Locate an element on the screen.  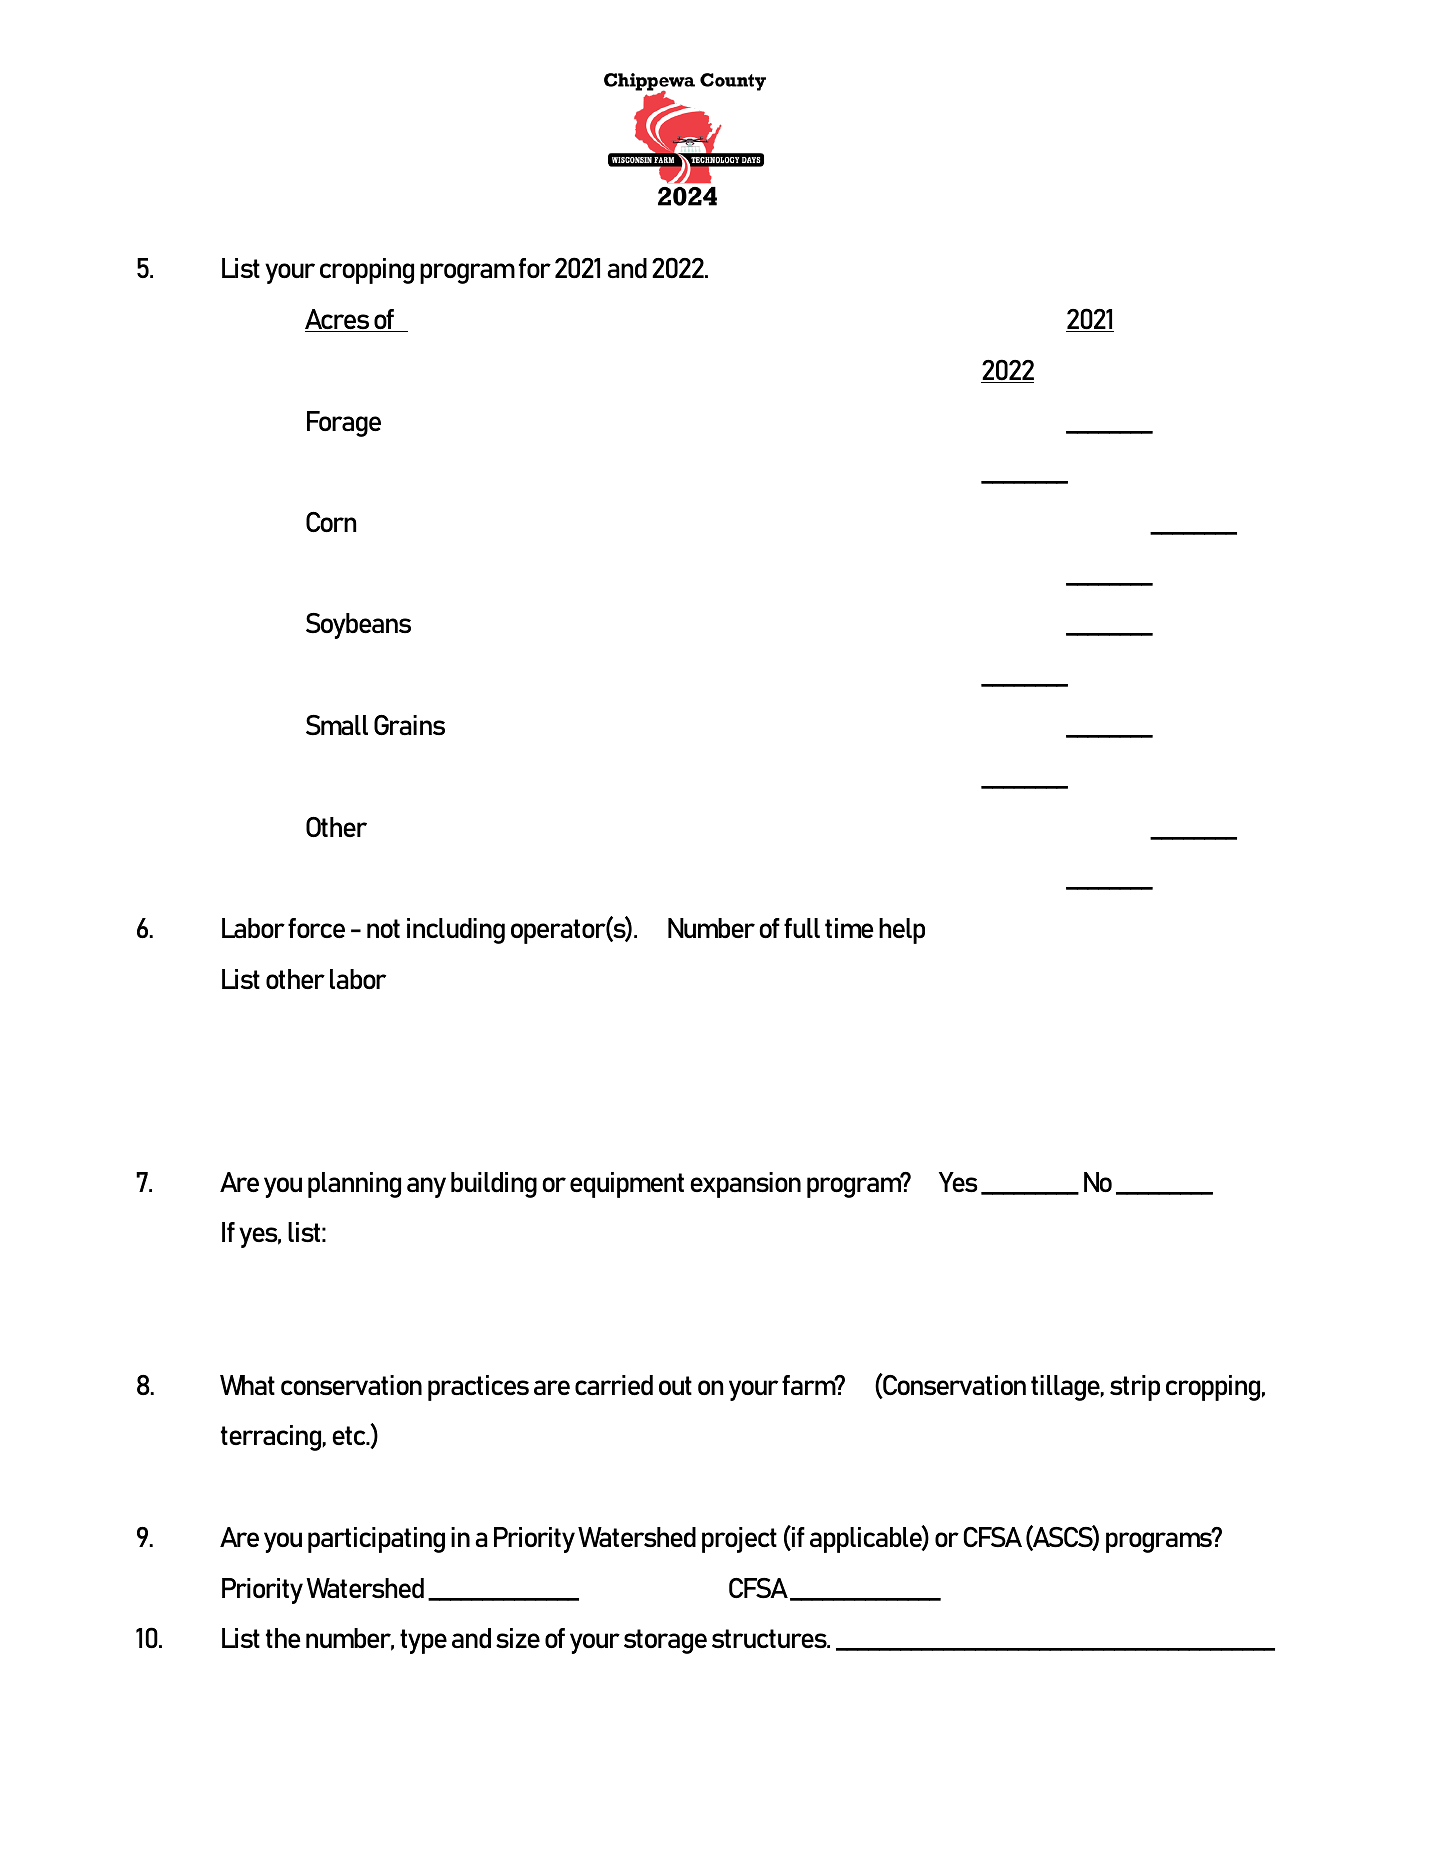
Corn is located at coordinates (331, 522).
